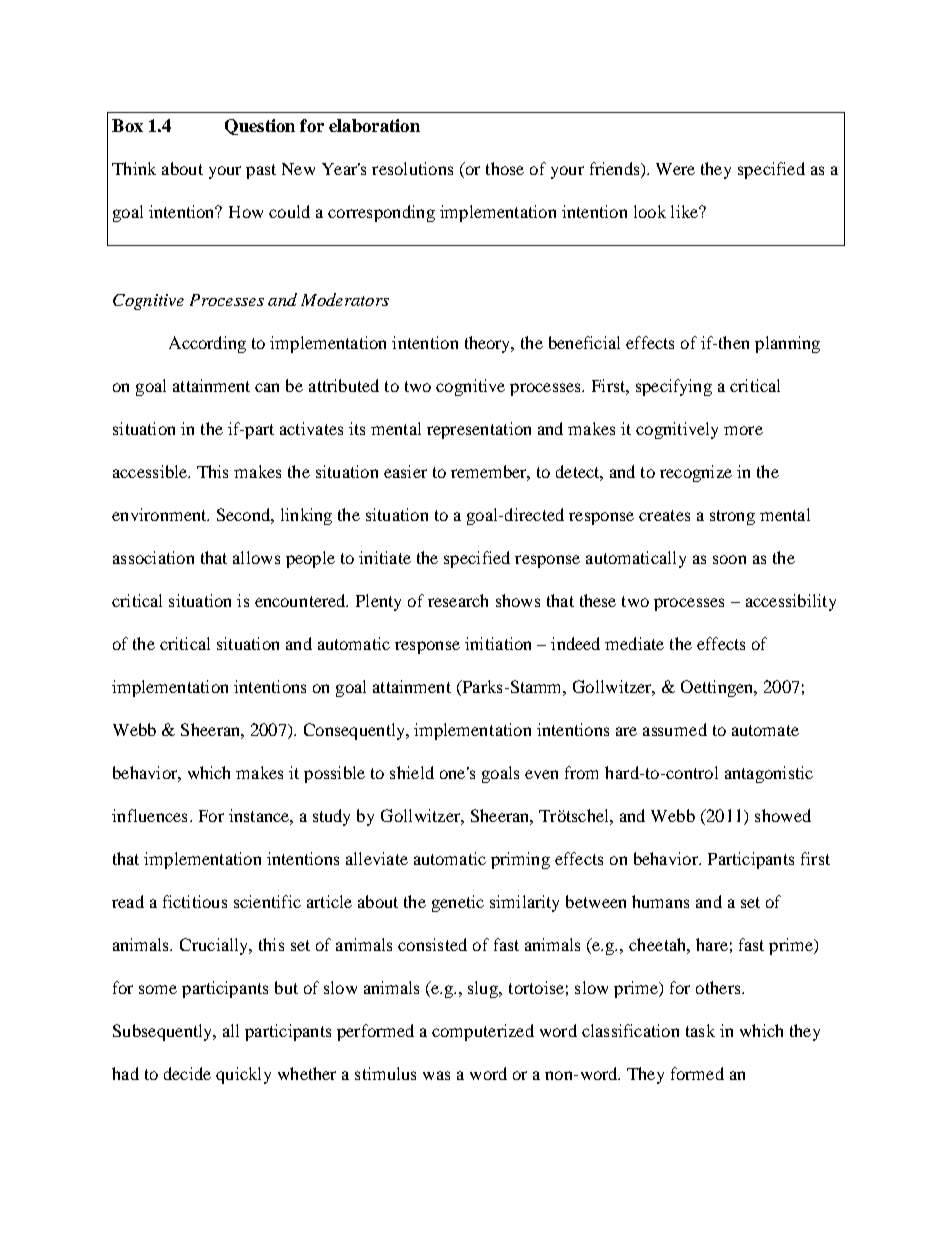 The height and width of the page is (1233, 952). What do you see at coordinates (458, 600) in the page?
I see `research` at bounding box center [458, 600].
